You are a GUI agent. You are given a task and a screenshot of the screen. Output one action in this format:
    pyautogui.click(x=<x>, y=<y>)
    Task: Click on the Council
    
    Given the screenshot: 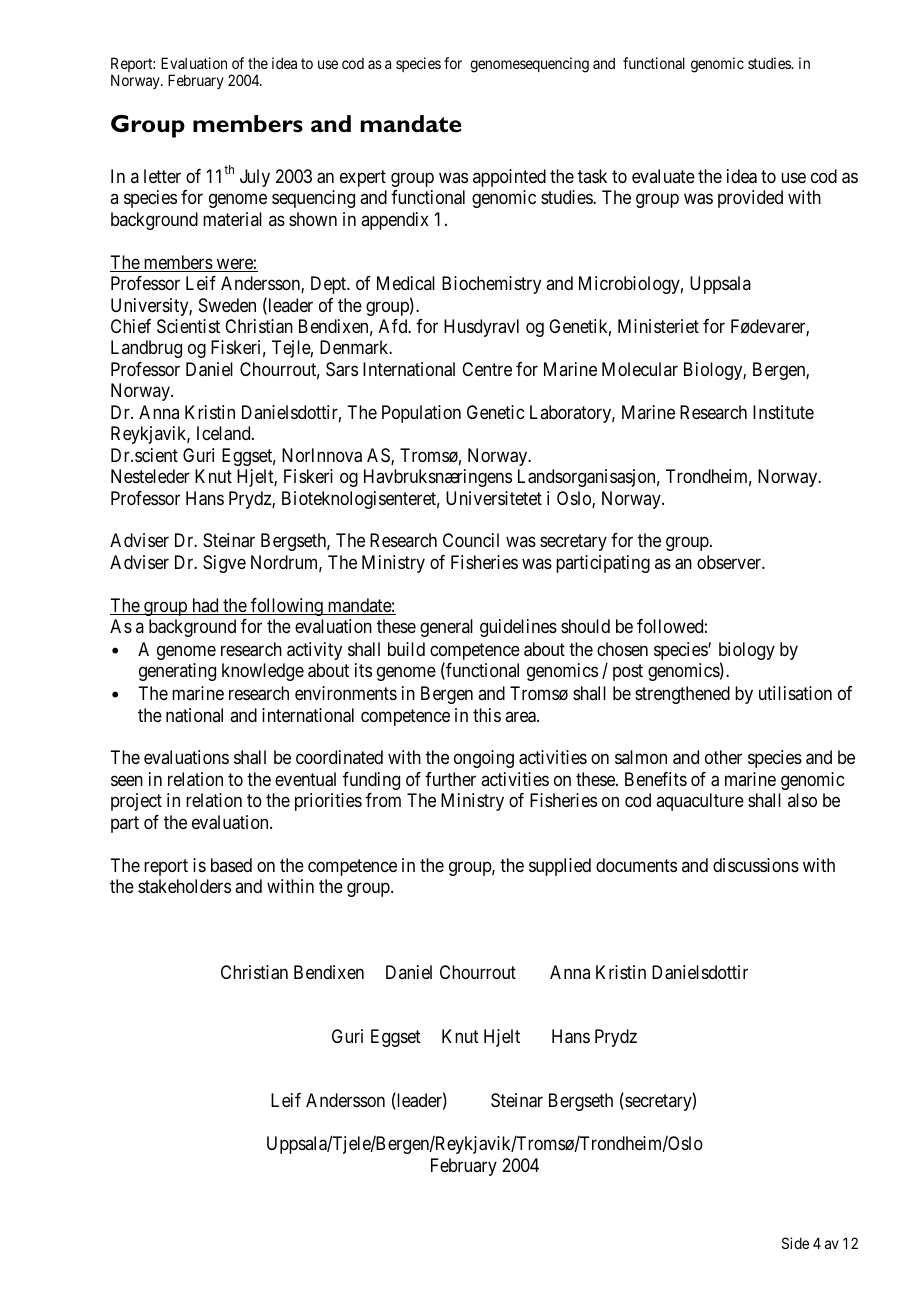 What is the action you would take?
    pyautogui.click(x=471, y=540)
